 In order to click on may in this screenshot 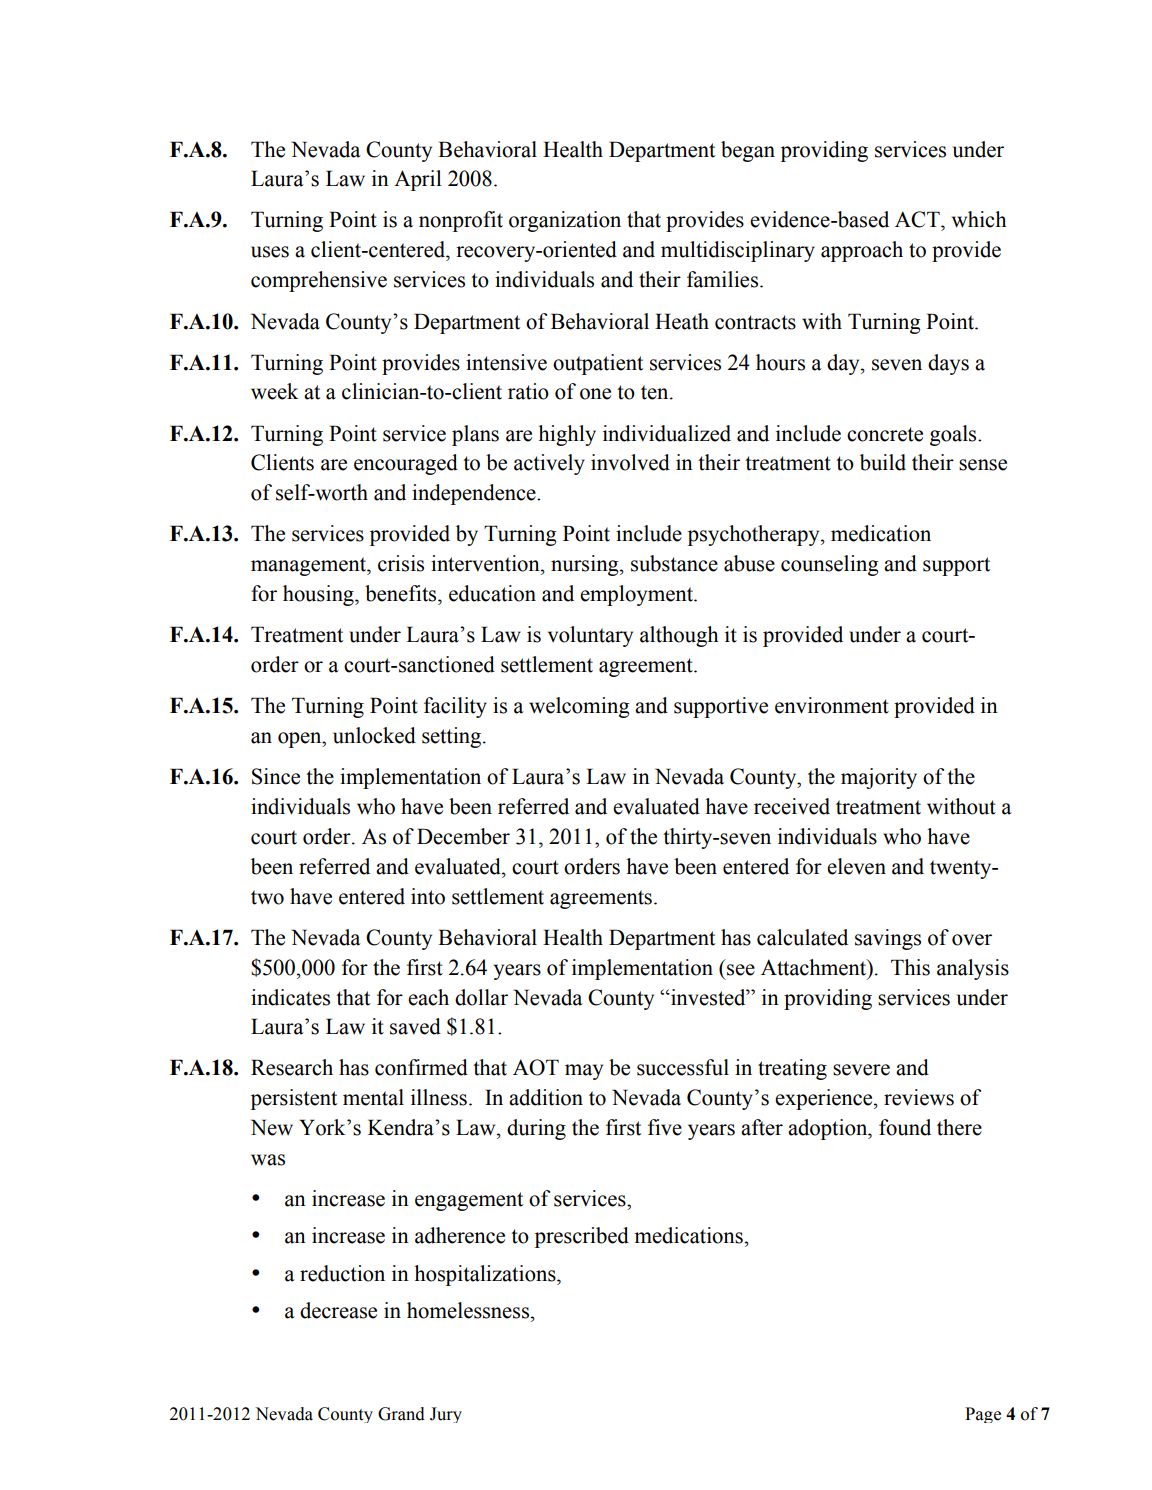, I will do `click(584, 1072)`.
